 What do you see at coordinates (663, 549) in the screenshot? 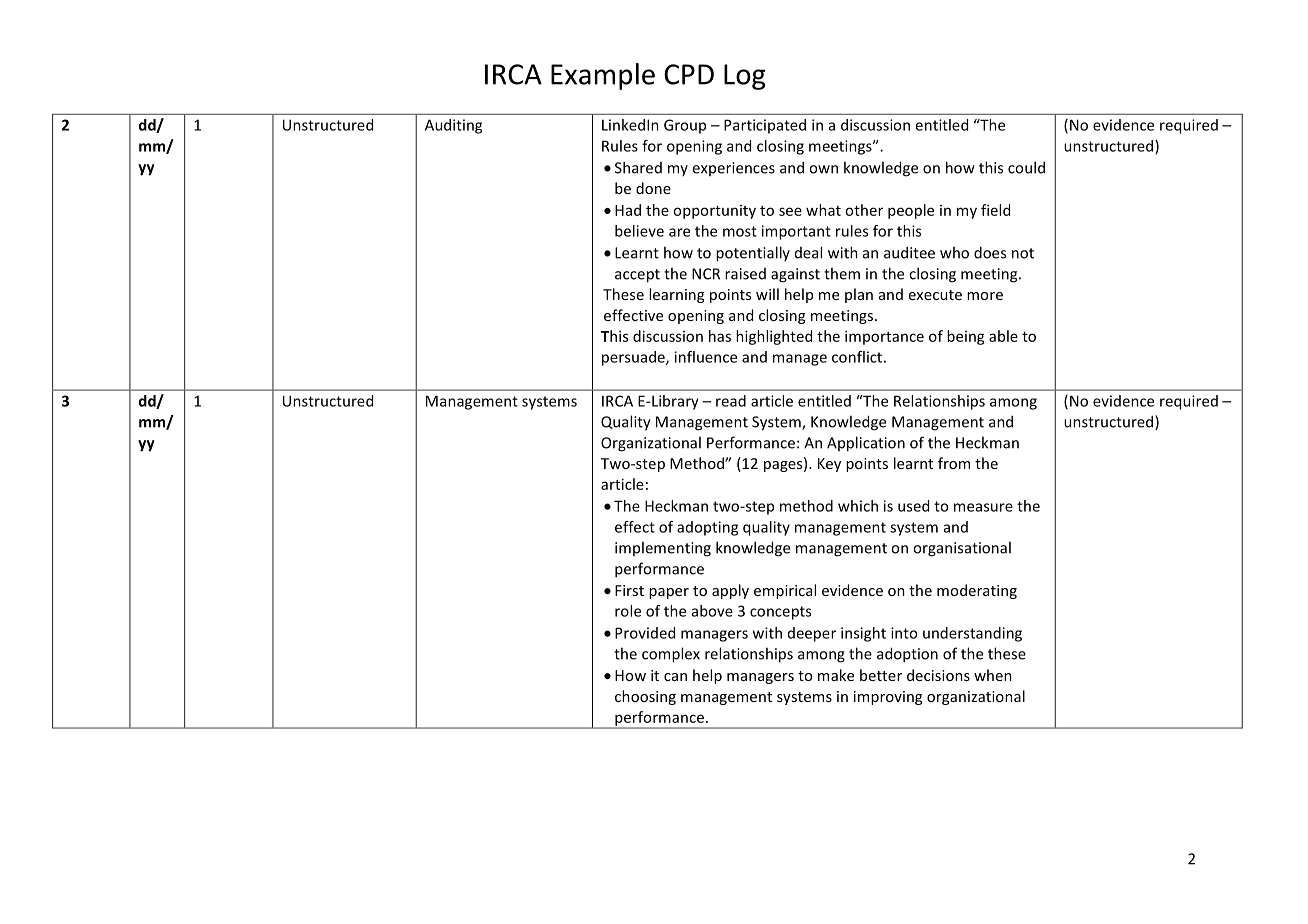
I see `implementing` at bounding box center [663, 549].
